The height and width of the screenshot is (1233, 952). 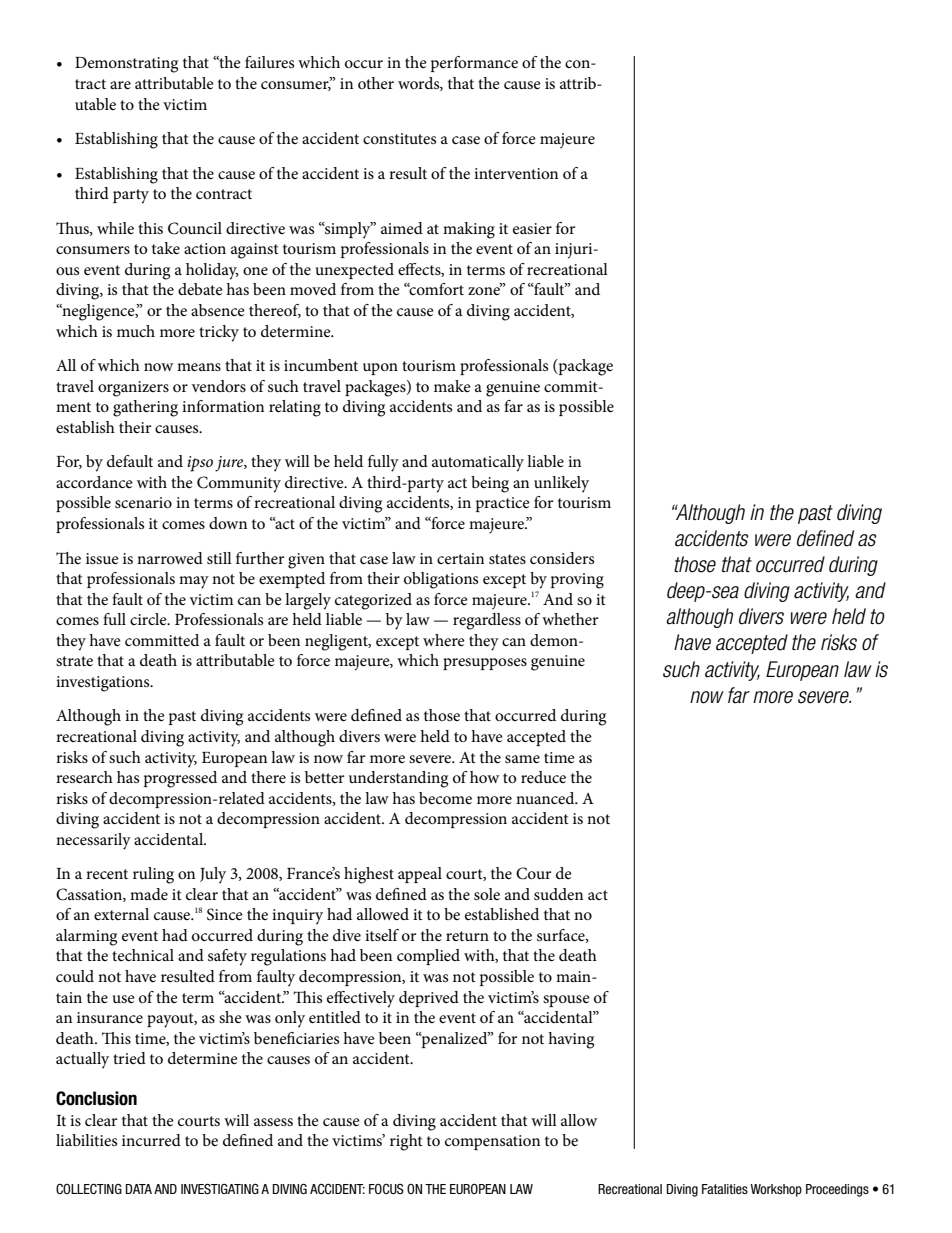 I want to click on spouse, so click(x=566, y=1001).
